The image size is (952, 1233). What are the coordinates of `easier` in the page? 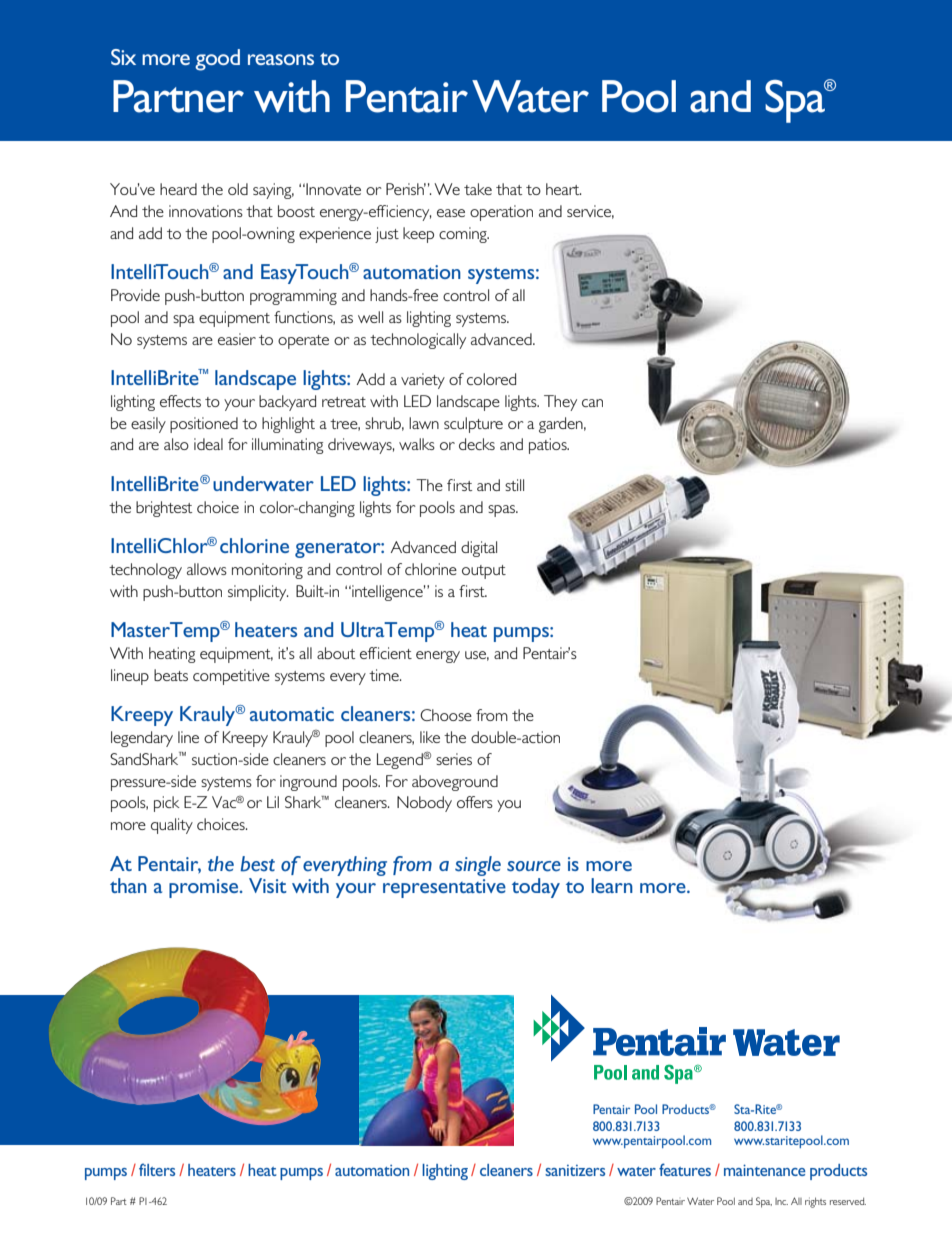 It's located at (237, 339).
